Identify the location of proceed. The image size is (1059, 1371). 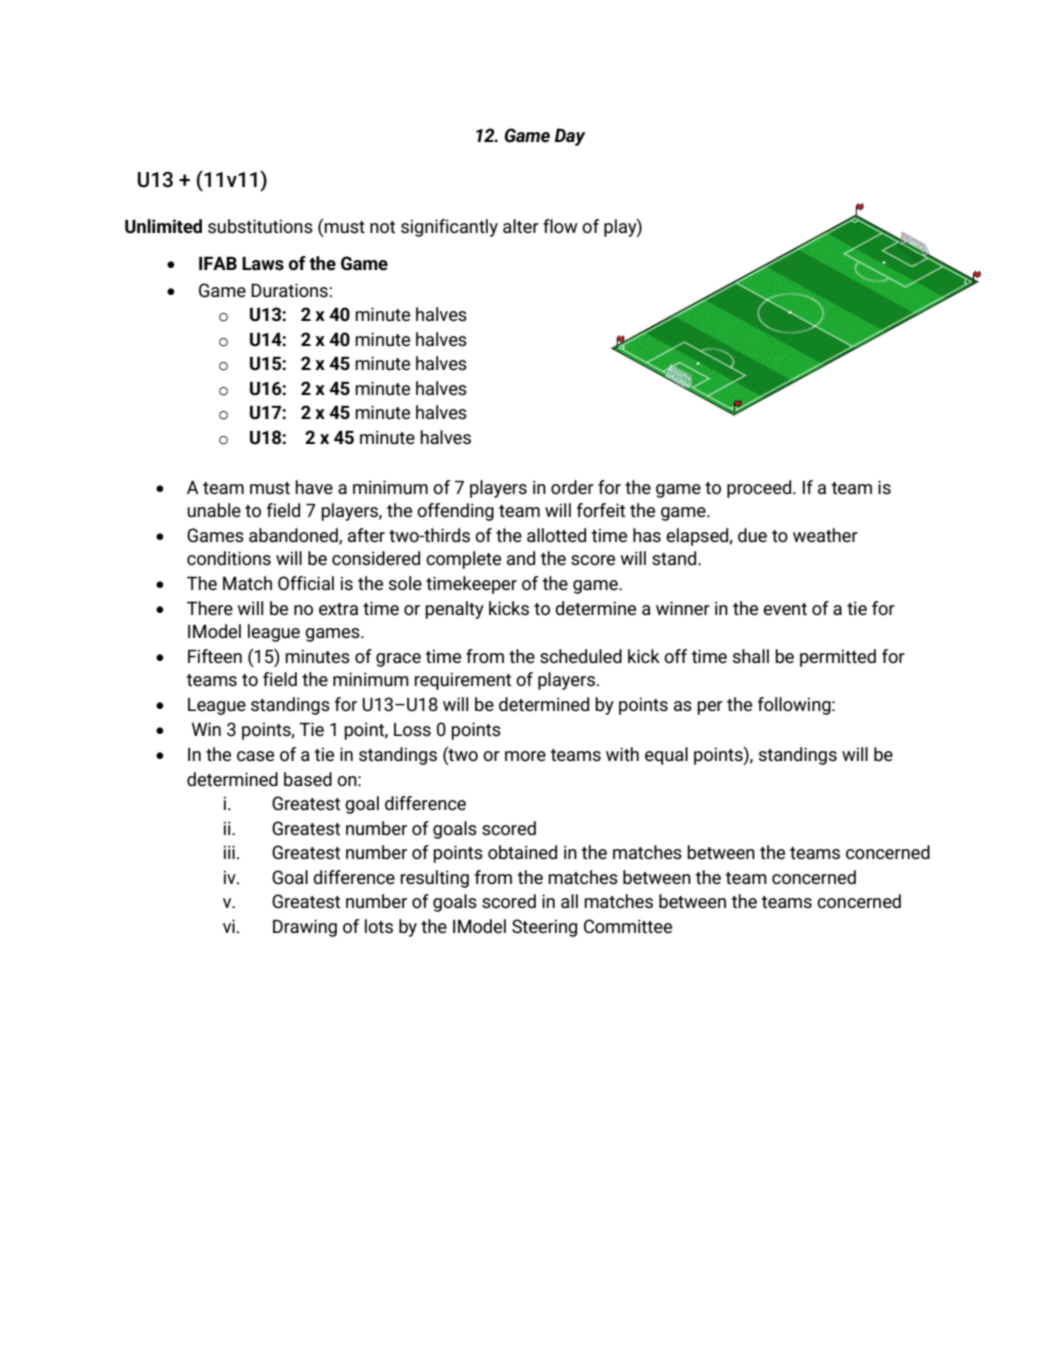
(759, 489).
